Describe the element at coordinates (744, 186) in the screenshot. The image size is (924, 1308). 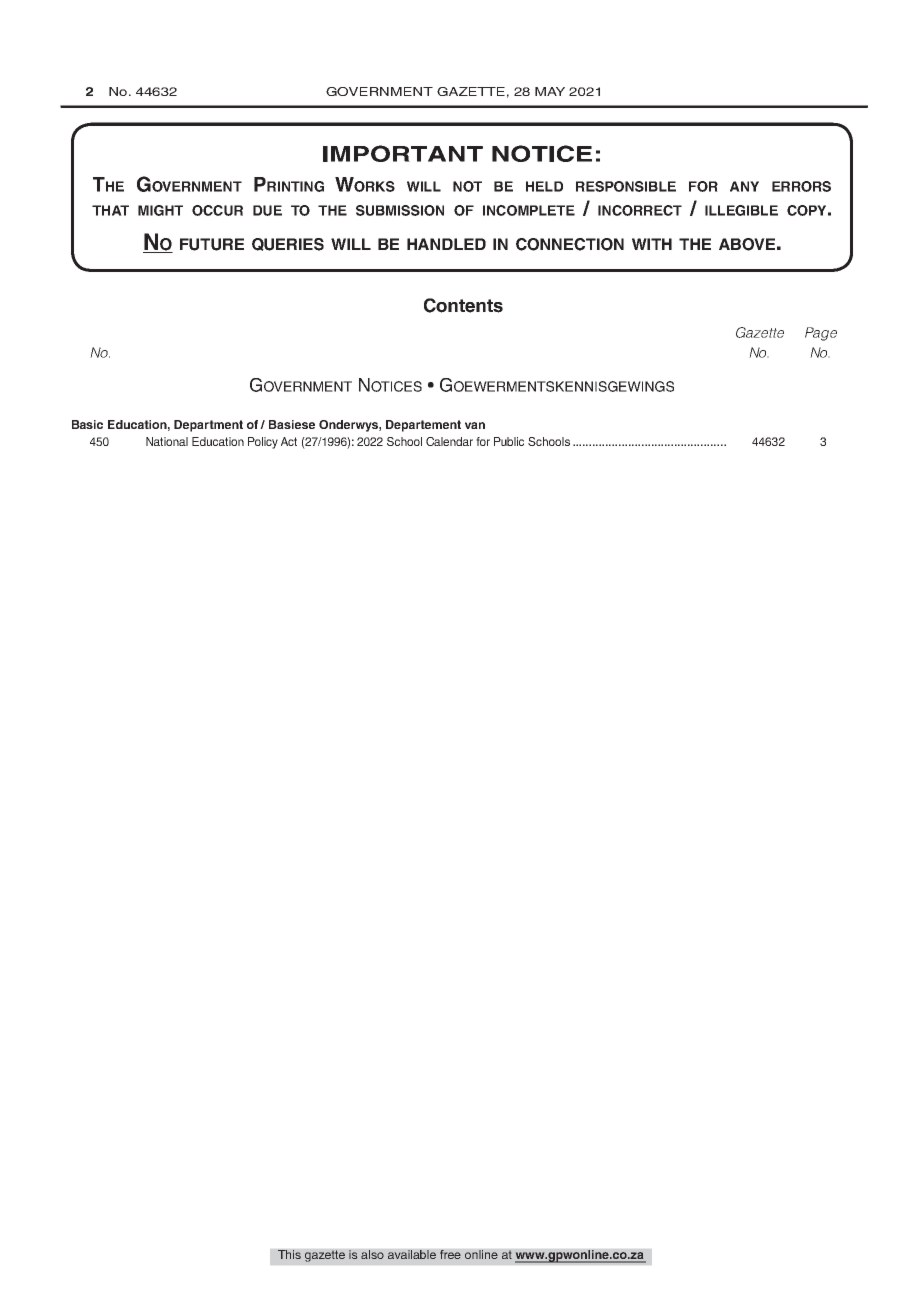
I see `any` at that location.
